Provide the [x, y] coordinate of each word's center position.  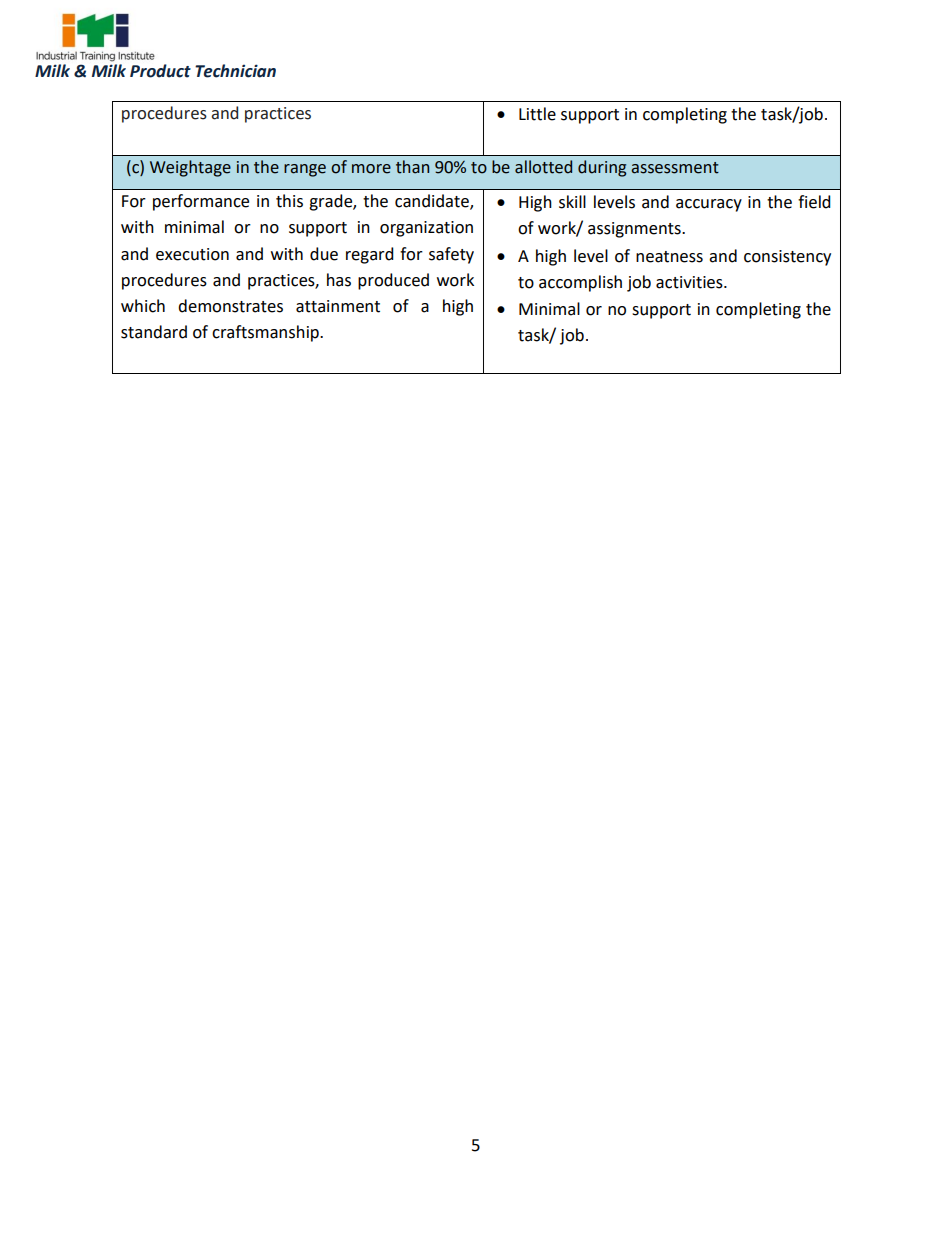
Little [537, 114]
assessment [675, 168]
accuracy [709, 205]
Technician [235, 71]
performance [201, 202]
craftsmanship [266, 333]
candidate [433, 202]
